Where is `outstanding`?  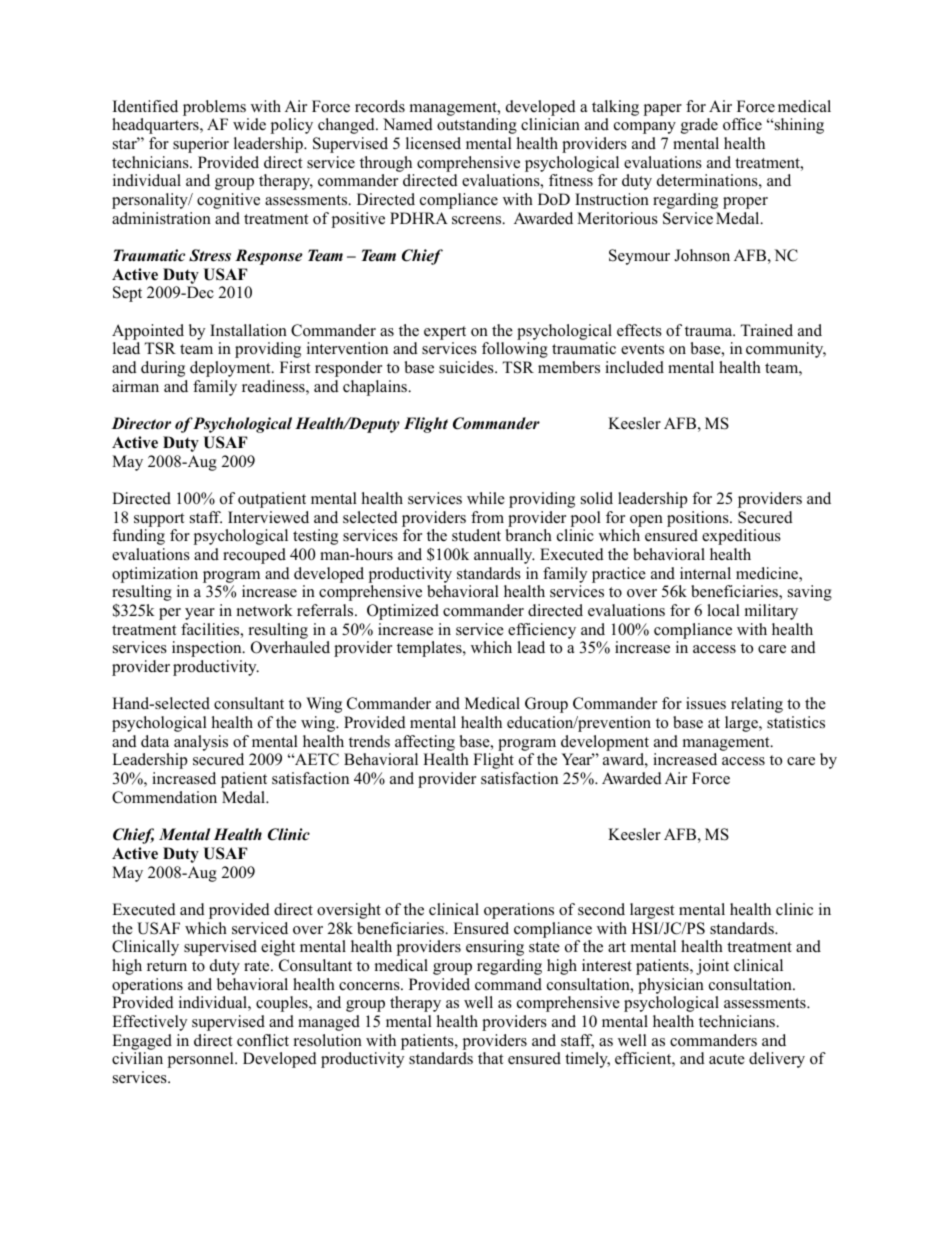 outstanding is located at coordinates (477, 126).
